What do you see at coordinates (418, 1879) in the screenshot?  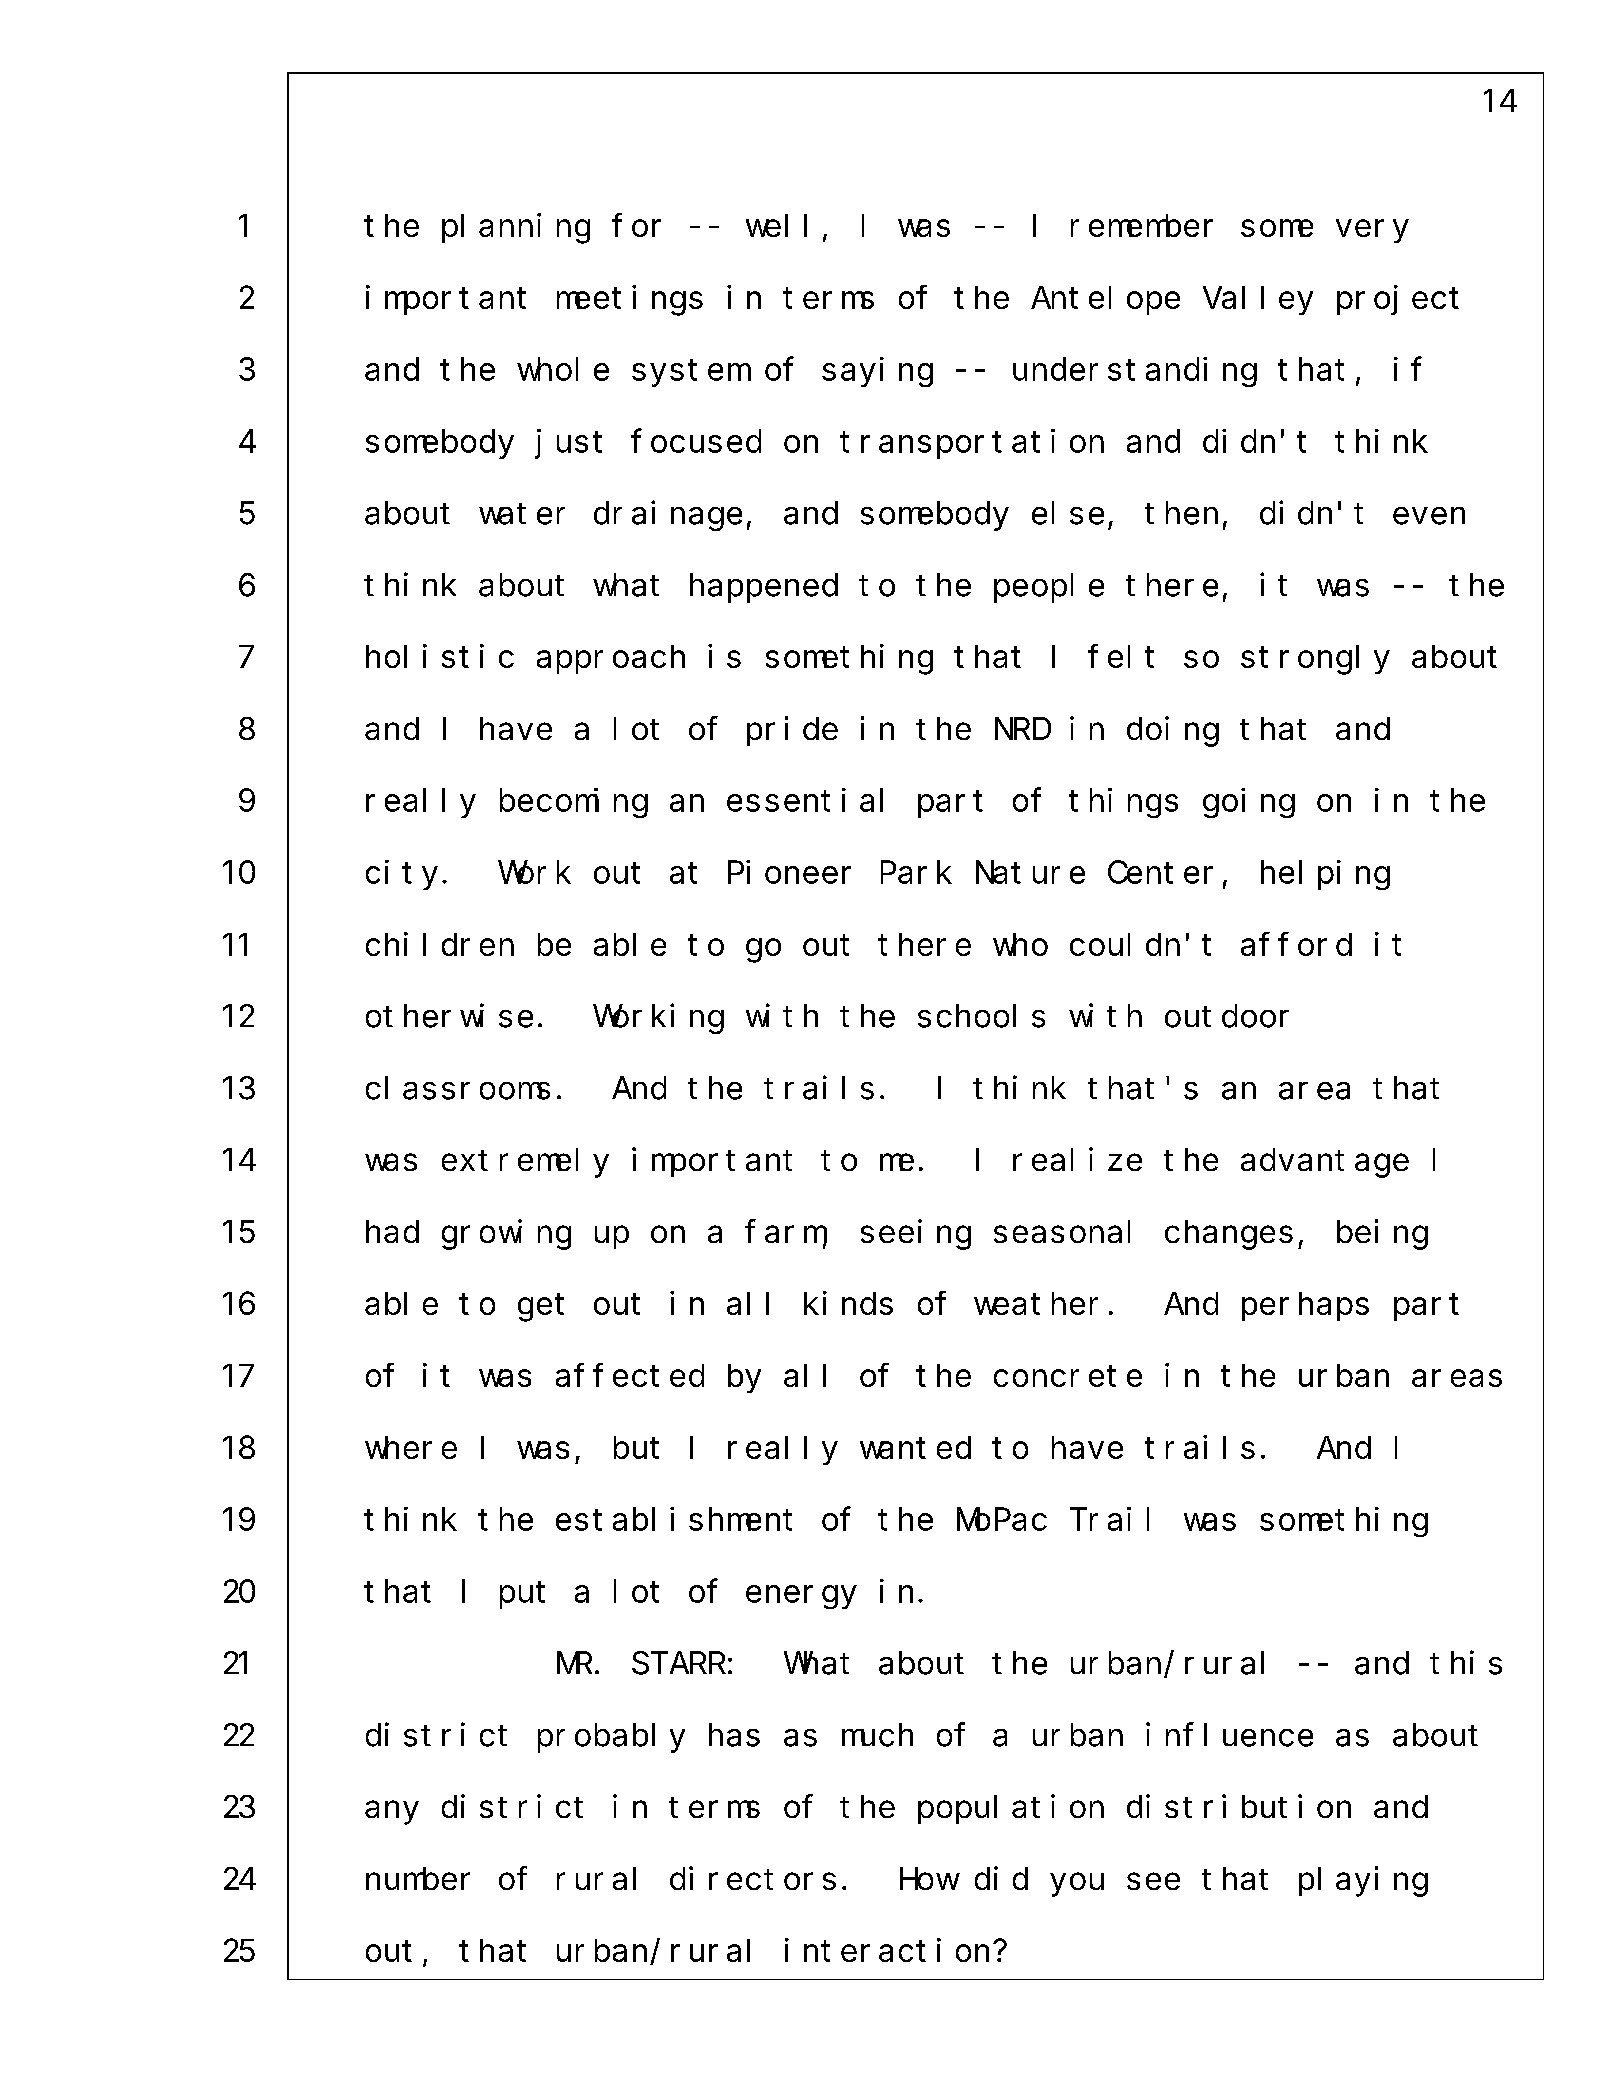 I see `number` at bounding box center [418, 1879].
